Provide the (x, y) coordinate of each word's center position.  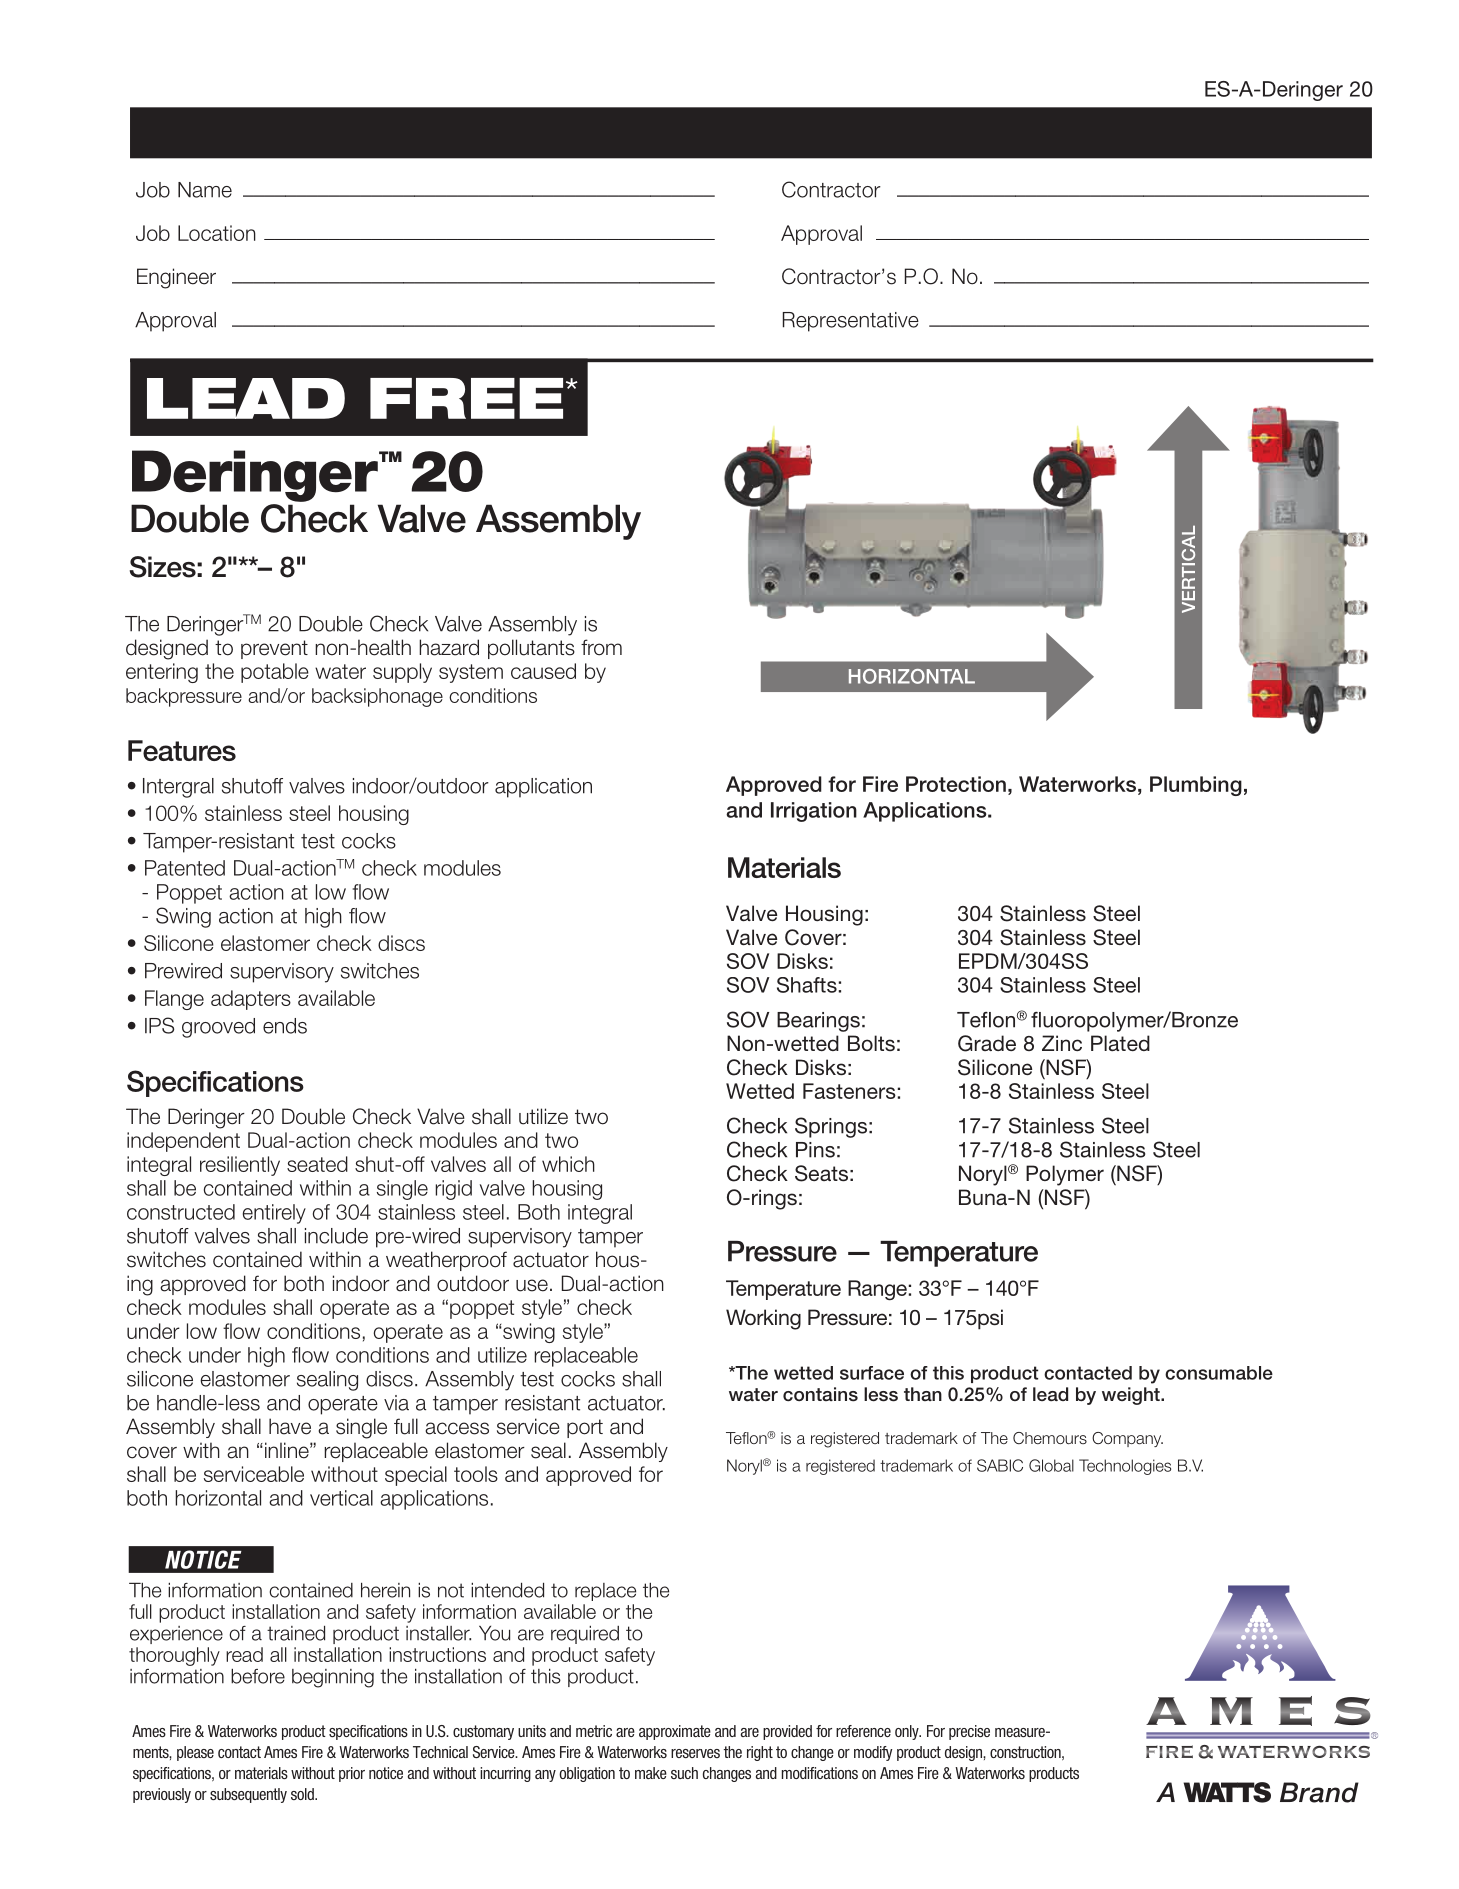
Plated (1120, 1043)
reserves (695, 1753)
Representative (851, 322)
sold (303, 1794)
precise (969, 1732)
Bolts (871, 1043)
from (601, 647)
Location (217, 233)
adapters (251, 1000)
